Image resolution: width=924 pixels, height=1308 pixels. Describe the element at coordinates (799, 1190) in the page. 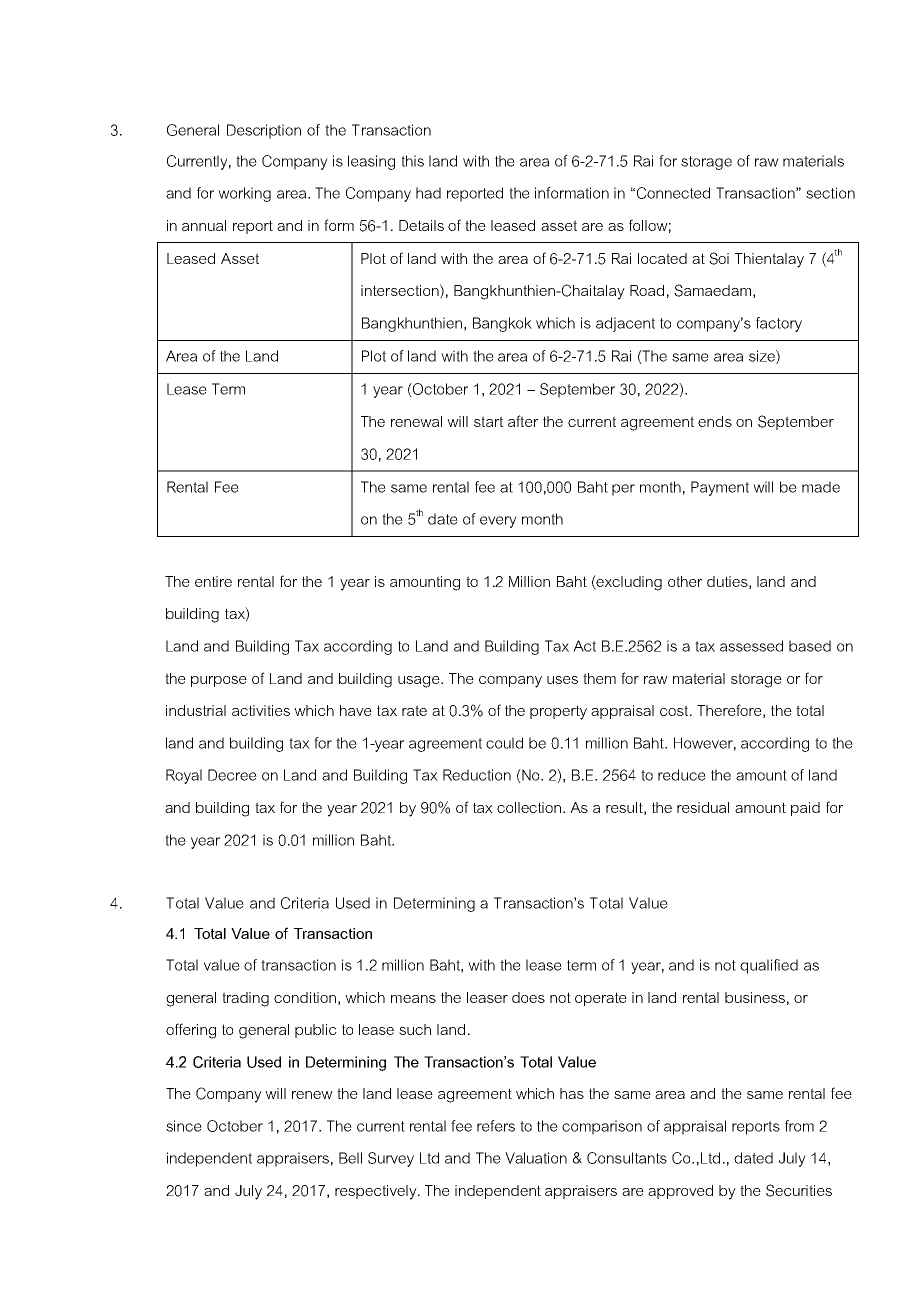

I see `Securities` at that location.
